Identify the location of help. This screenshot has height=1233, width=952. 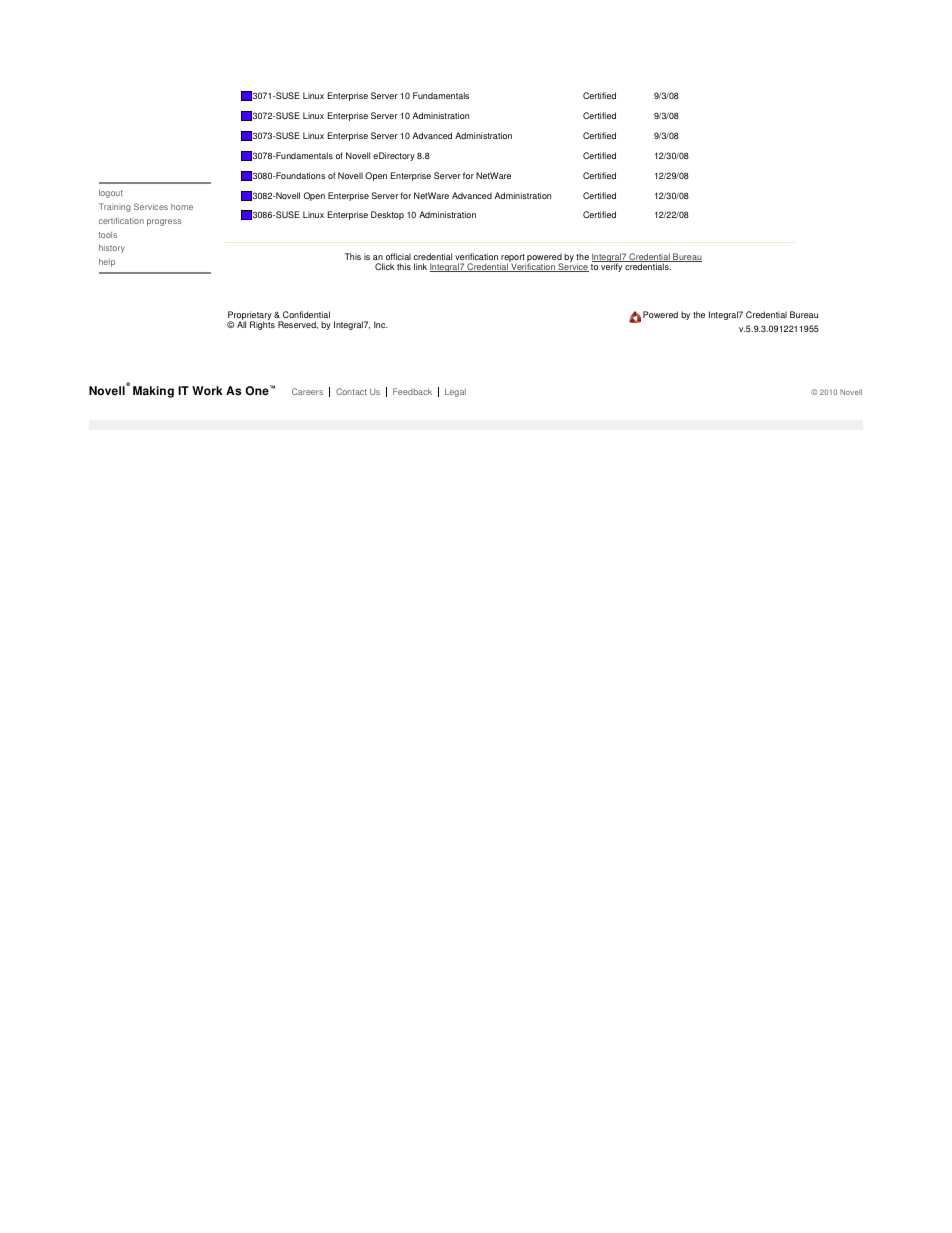
(107, 262).
